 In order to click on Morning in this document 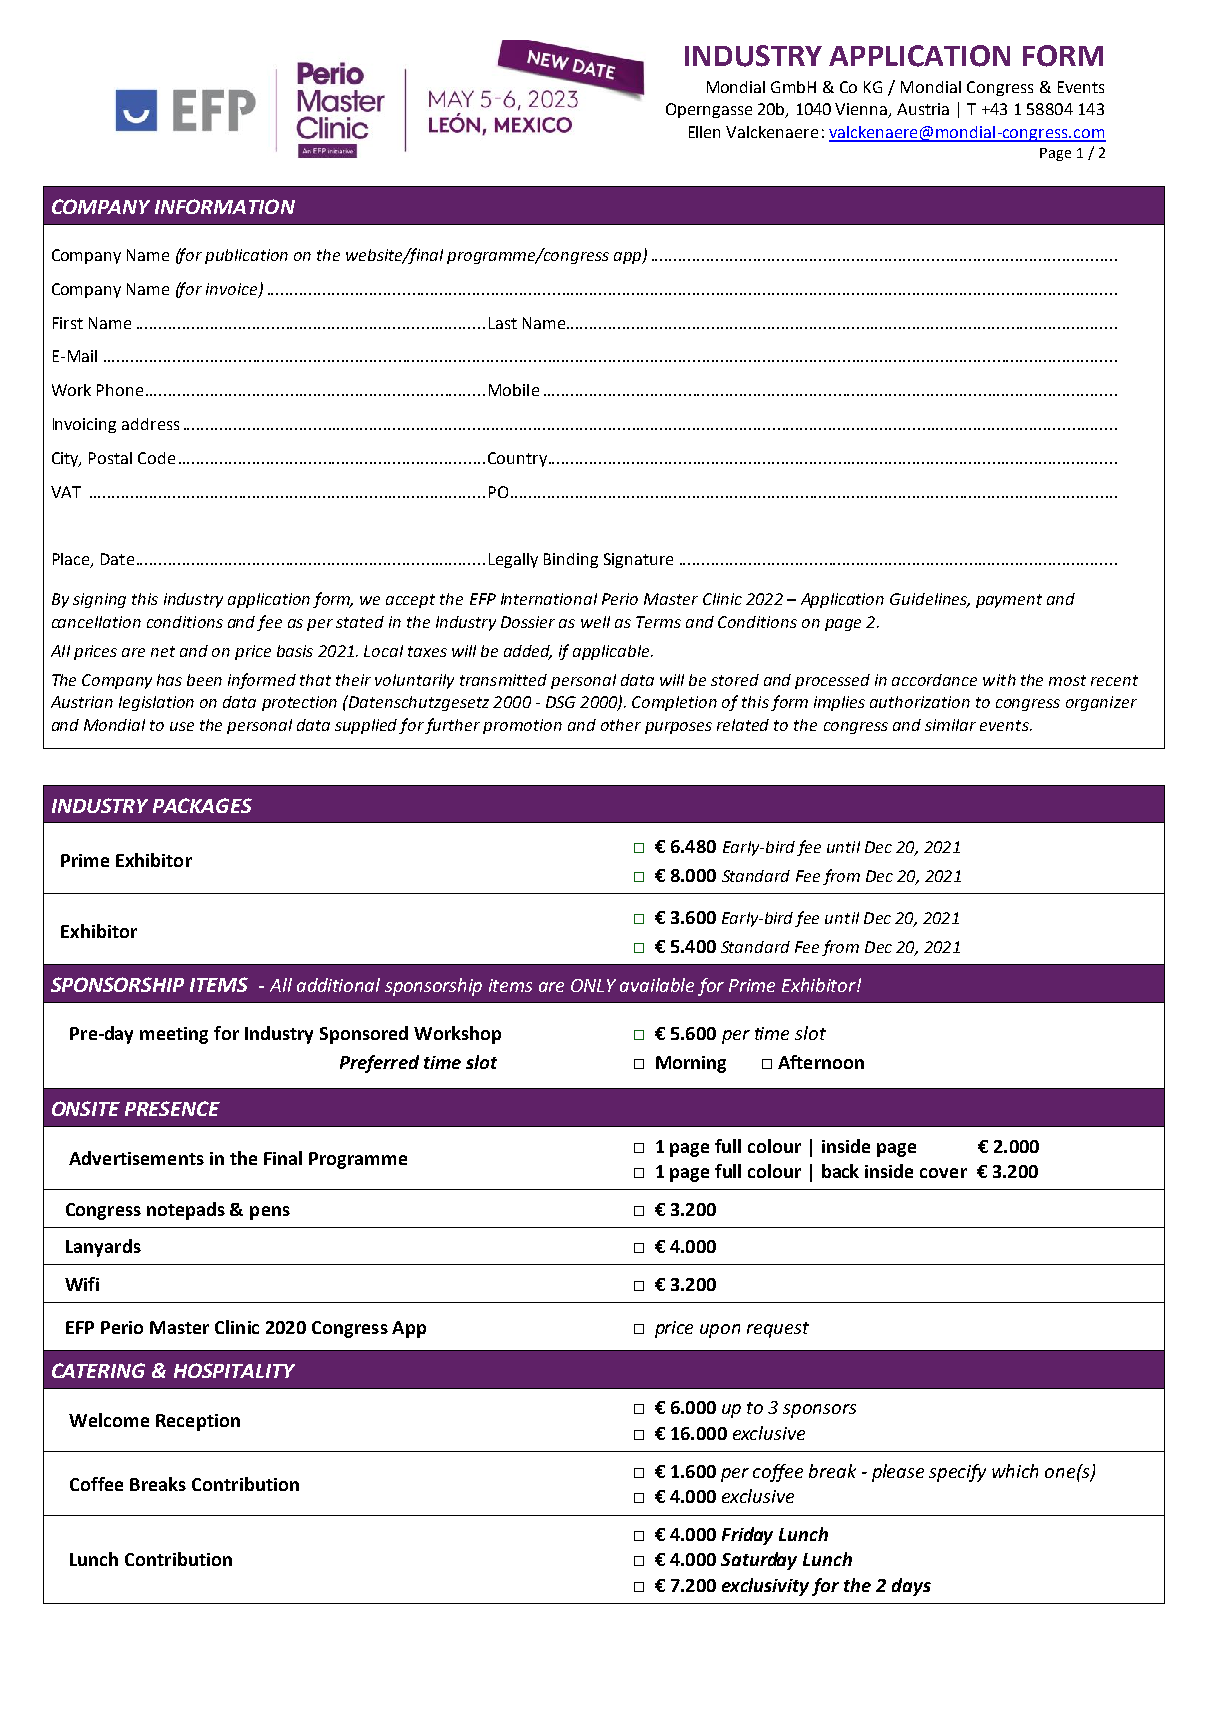, I will do `click(691, 1064)`.
